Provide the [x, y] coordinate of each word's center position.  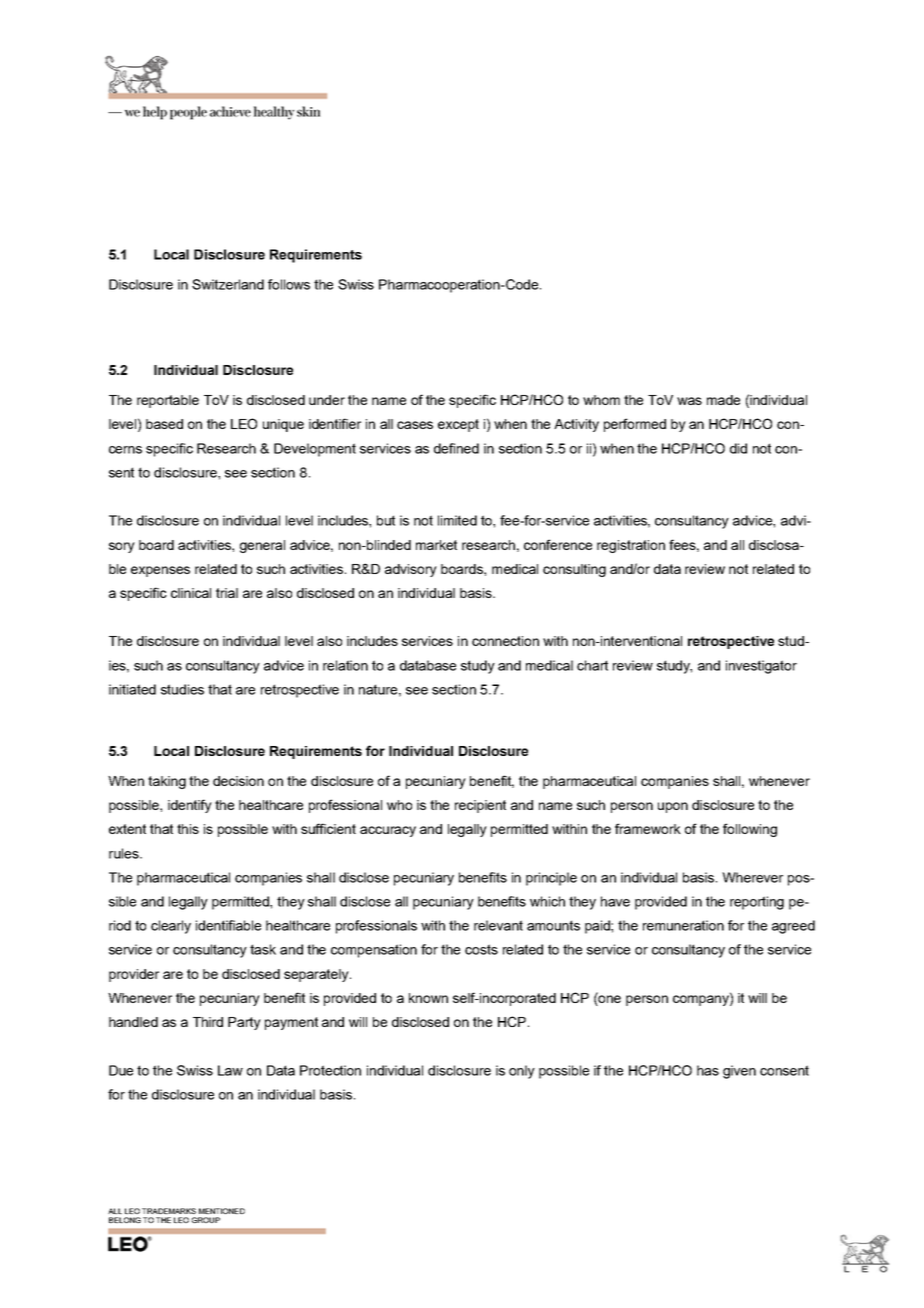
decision [238, 781]
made [723, 400]
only [522, 1072]
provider [134, 975]
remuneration [683, 925]
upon [673, 807]
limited [457, 520]
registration [631, 546]
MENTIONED [222, 1211]
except [458, 425]
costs [481, 949]
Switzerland [228, 284]
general [262, 546]
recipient [480, 806]
